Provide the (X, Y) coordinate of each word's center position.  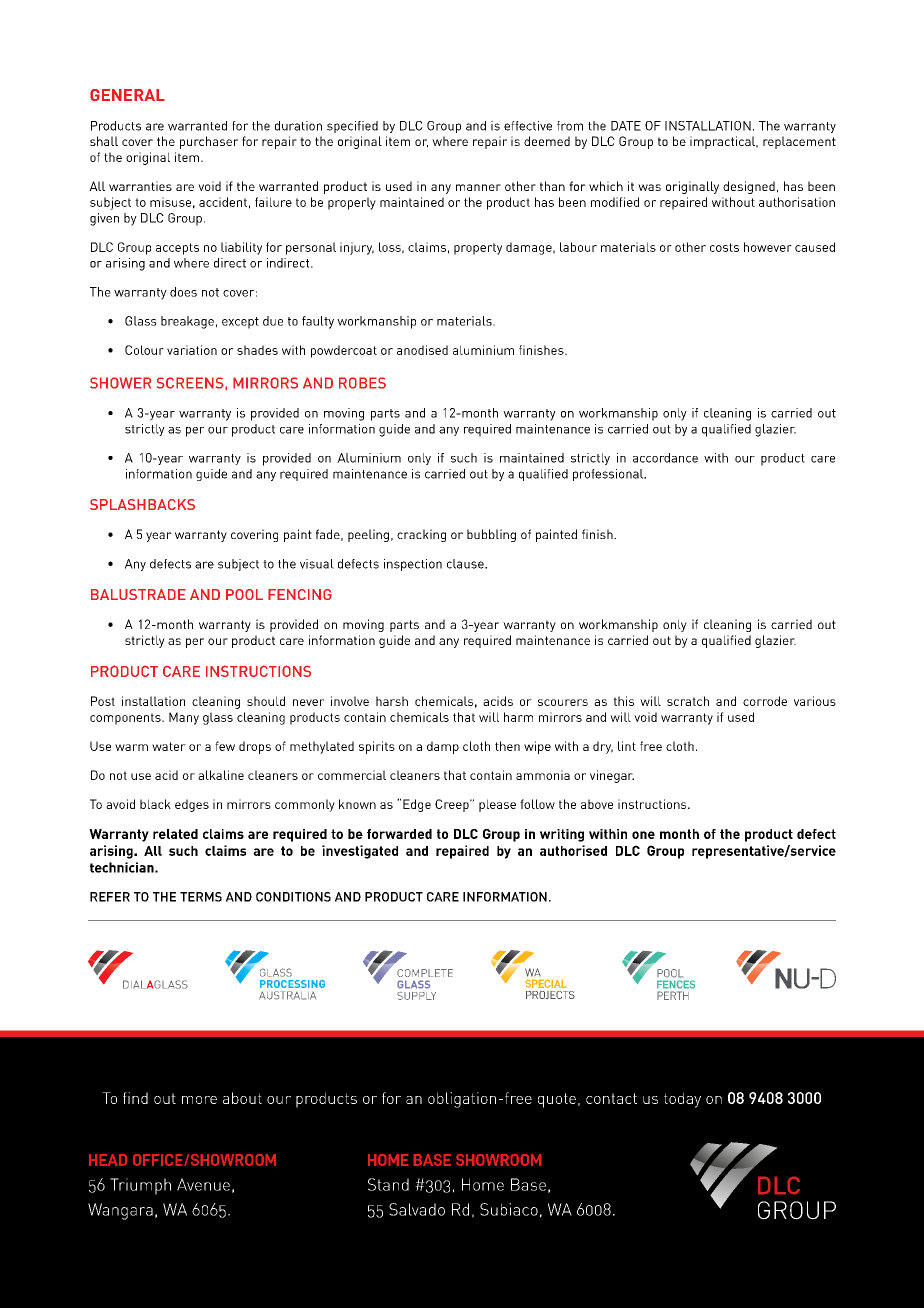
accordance (665, 458)
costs (724, 247)
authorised (573, 850)
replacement (799, 142)
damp (443, 747)
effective (528, 126)
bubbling (491, 535)
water (169, 746)
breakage (187, 322)
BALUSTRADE (138, 594)
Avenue (203, 1184)
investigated (360, 852)
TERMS (201, 897)
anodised (422, 350)
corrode (765, 701)
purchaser (209, 142)
